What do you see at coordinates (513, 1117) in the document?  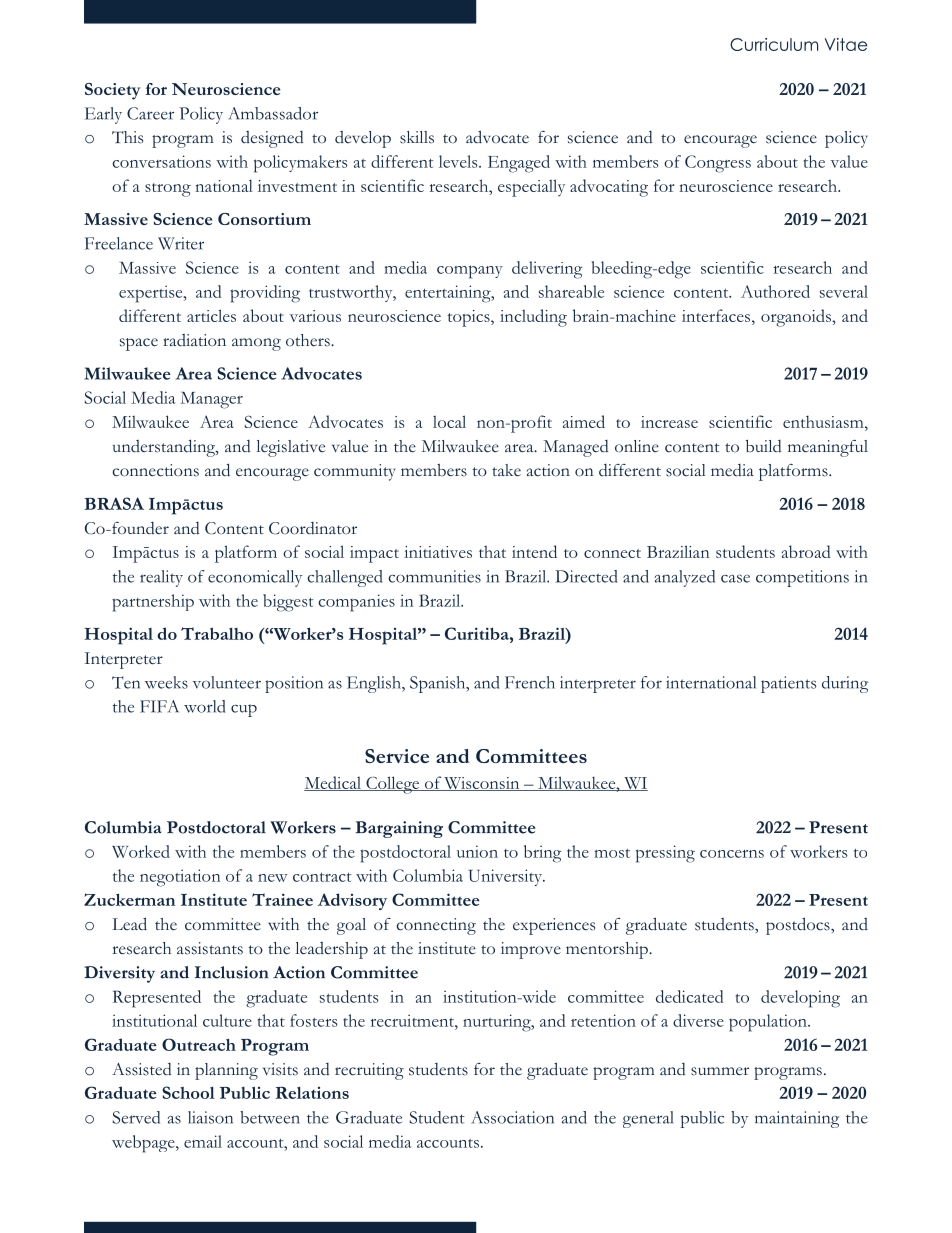 I see `Association` at bounding box center [513, 1117].
